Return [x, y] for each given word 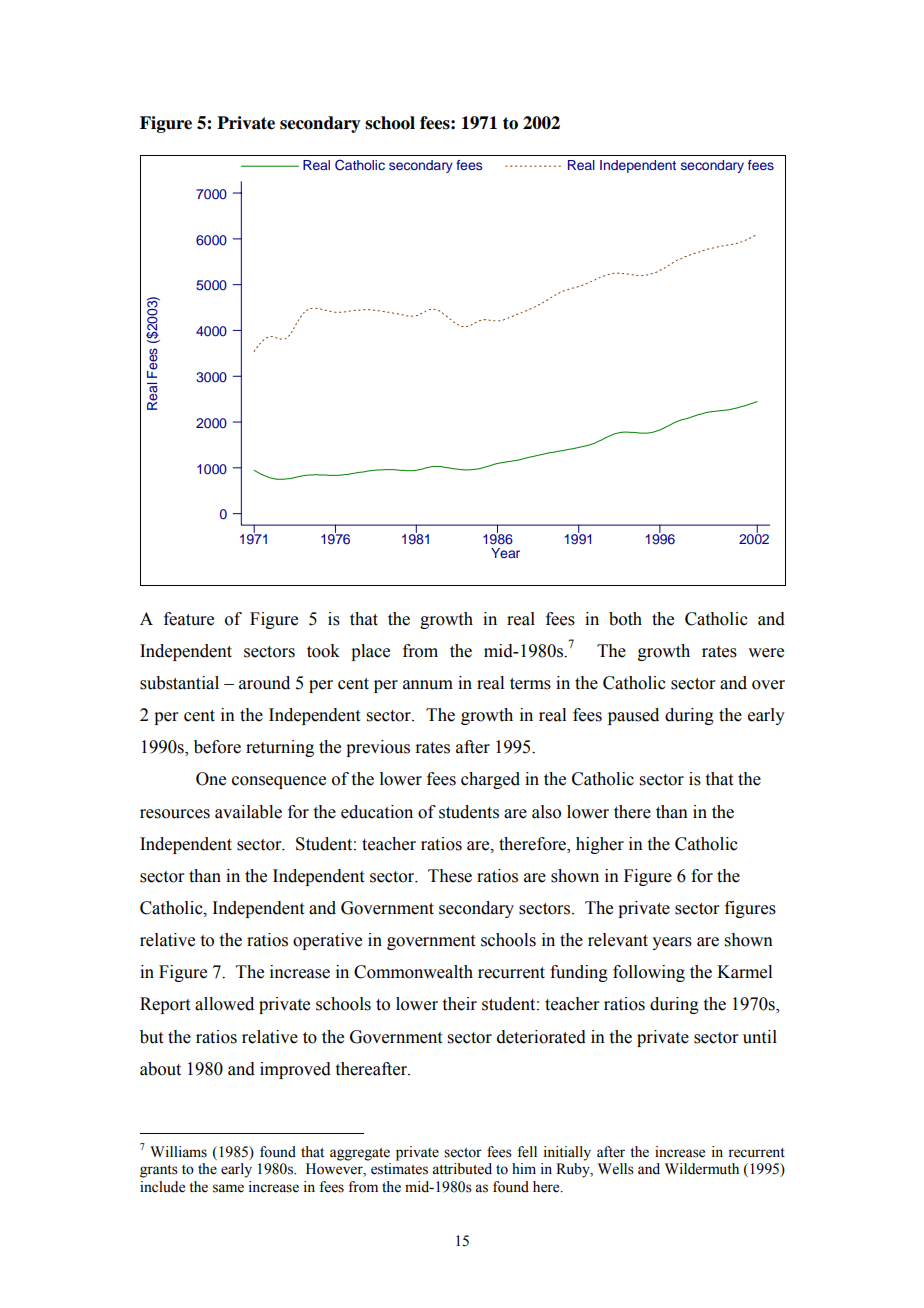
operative [327, 941]
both [625, 619]
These [450, 876]
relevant [618, 940]
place [370, 652]
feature [189, 619]
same [228, 1188]
